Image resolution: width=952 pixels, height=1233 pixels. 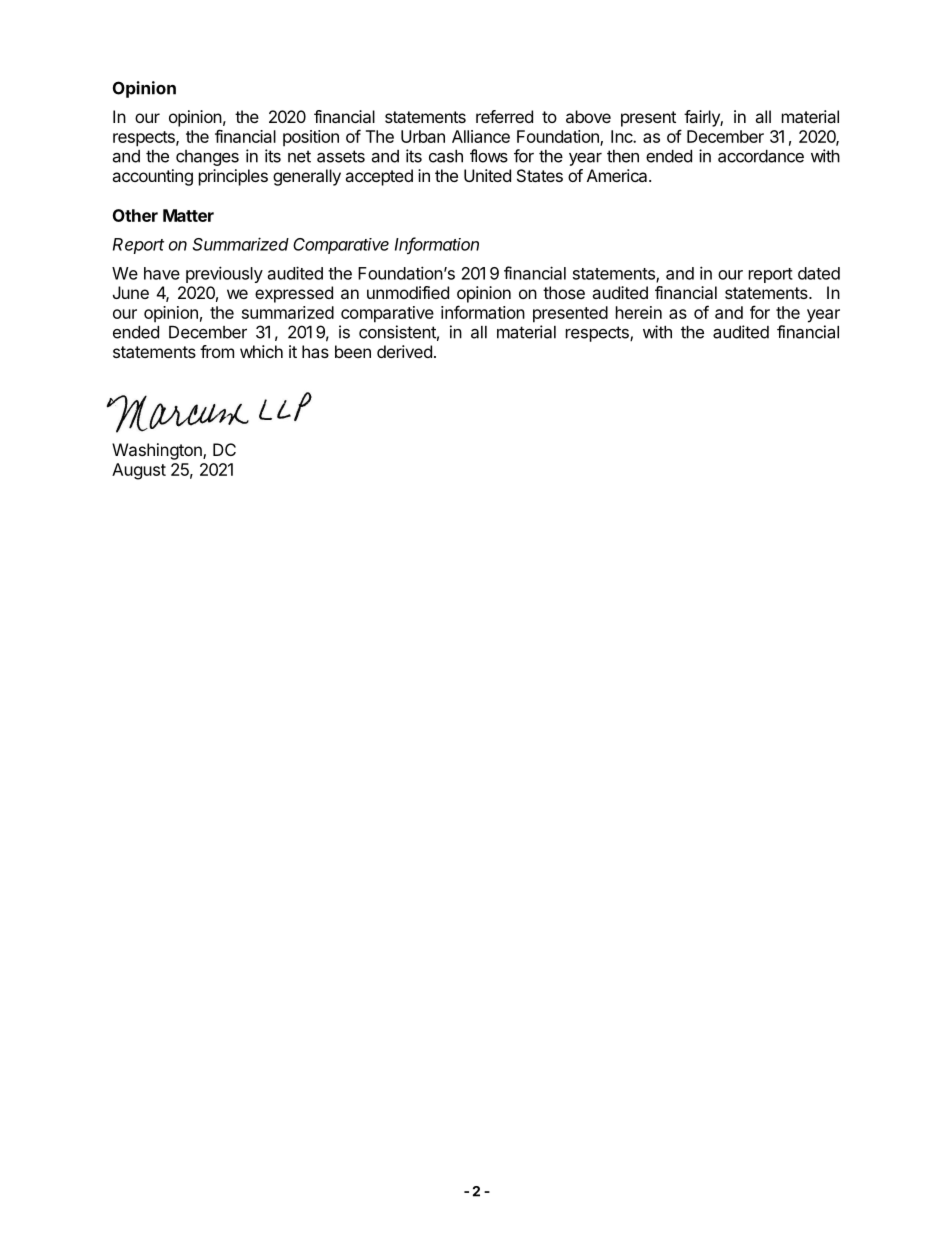 What do you see at coordinates (261, 351) in the document?
I see `which` at bounding box center [261, 351].
